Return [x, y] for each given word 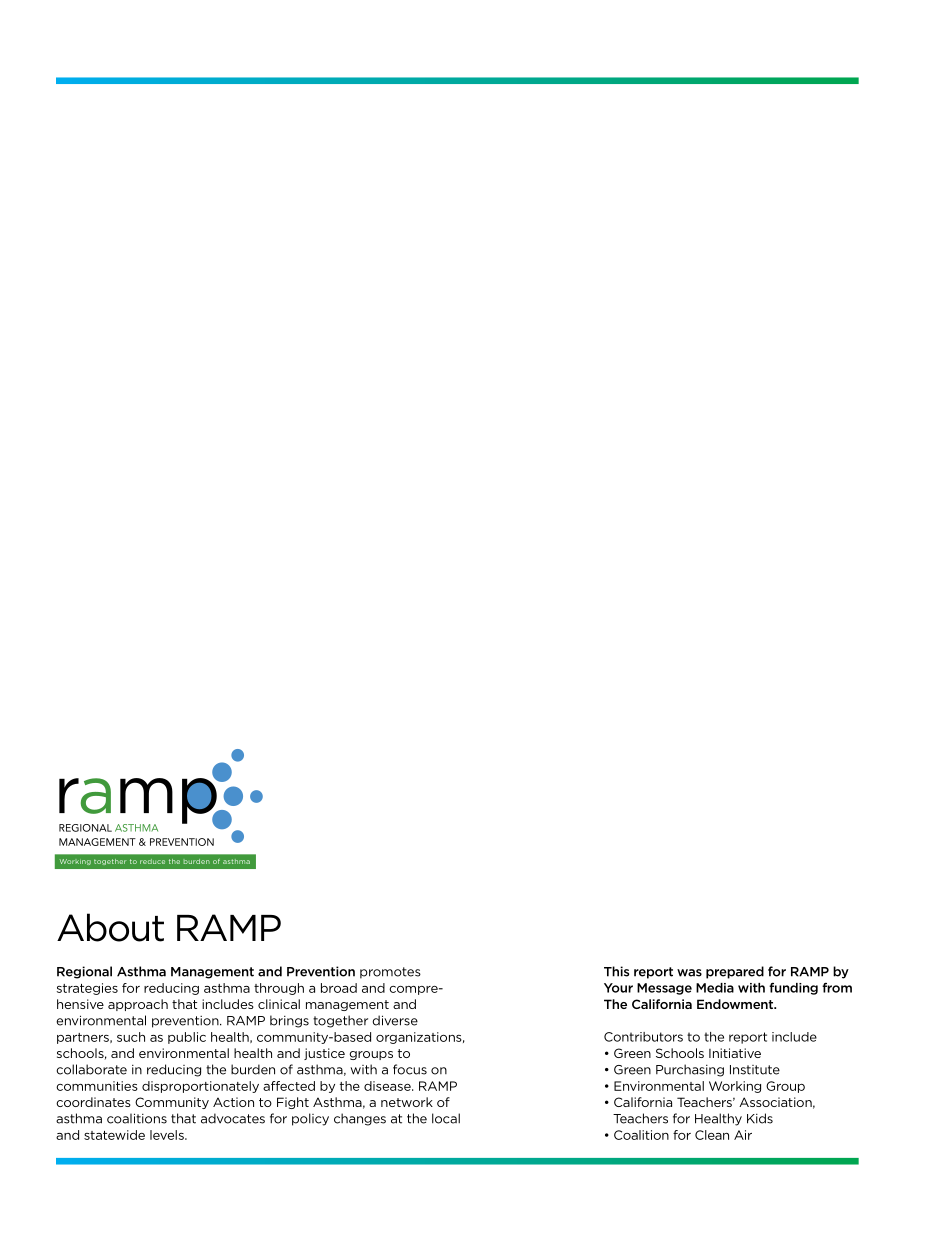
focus [410, 1069]
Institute [755, 1070]
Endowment [736, 1004]
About [110, 927]
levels [168, 1135]
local [446, 1118]
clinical [279, 1004]
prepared [735, 972]
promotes [390, 973]
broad [339, 988]
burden [253, 1069]
